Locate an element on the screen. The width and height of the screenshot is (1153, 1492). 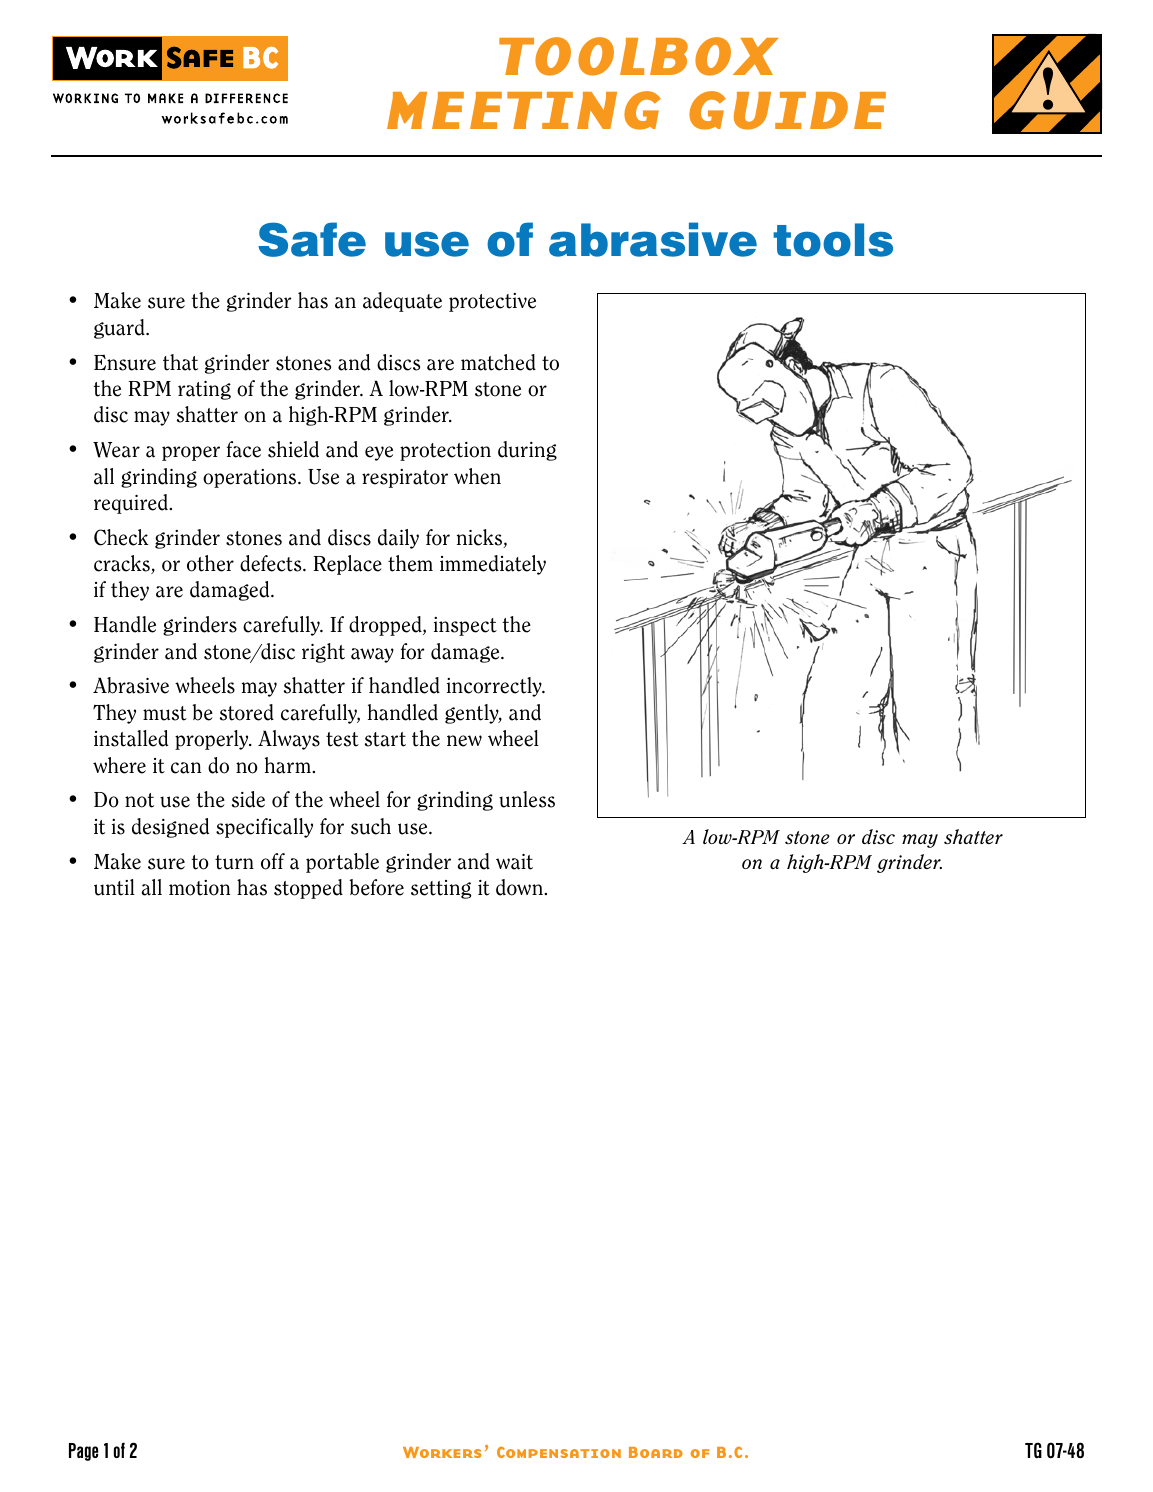
other is located at coordinates (210, 563).
